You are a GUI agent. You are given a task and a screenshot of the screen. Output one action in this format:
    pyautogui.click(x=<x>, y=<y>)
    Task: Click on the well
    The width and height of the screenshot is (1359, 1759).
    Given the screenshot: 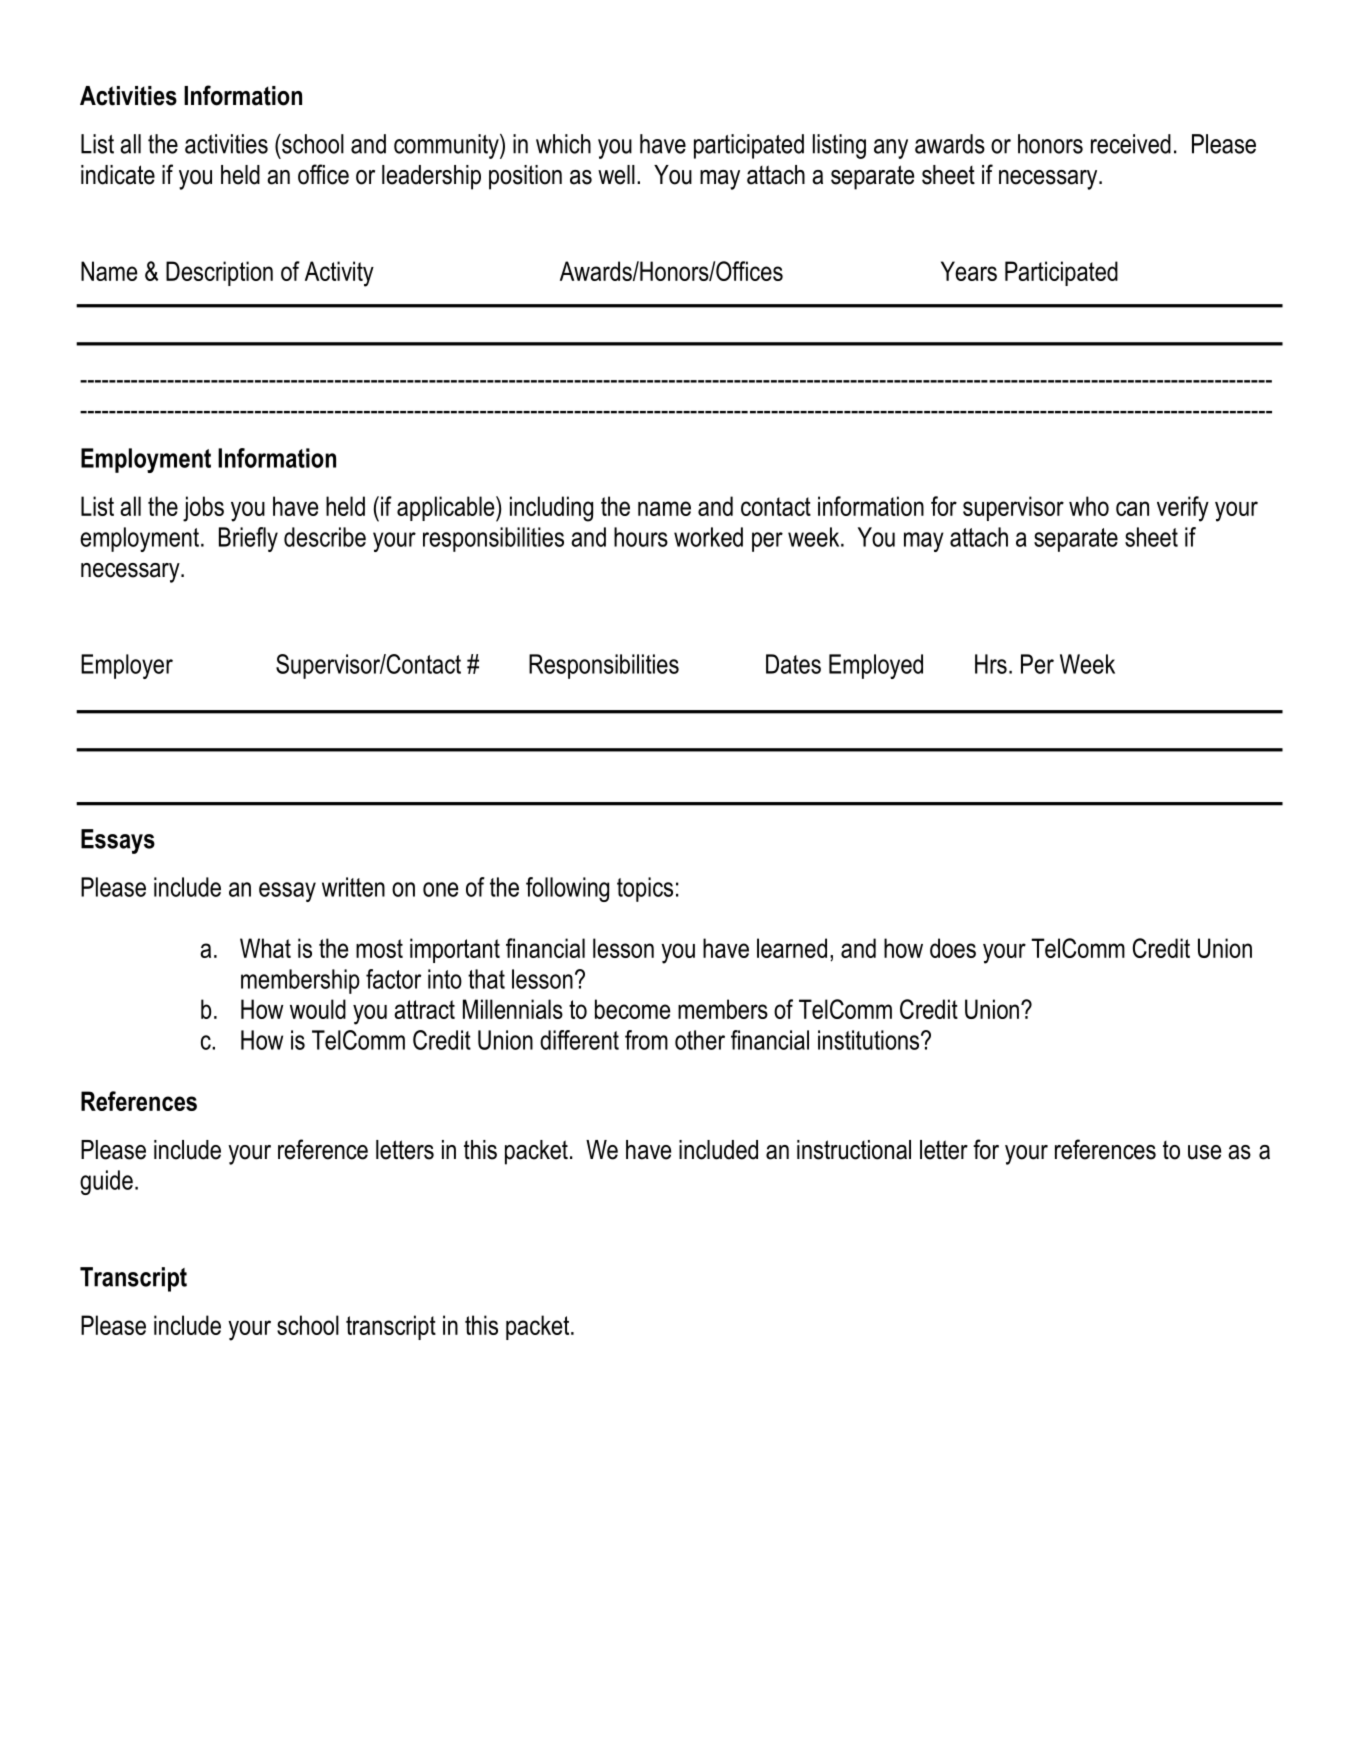 What is the action you would take?
    pyautogui.click(x=616, y=175)
